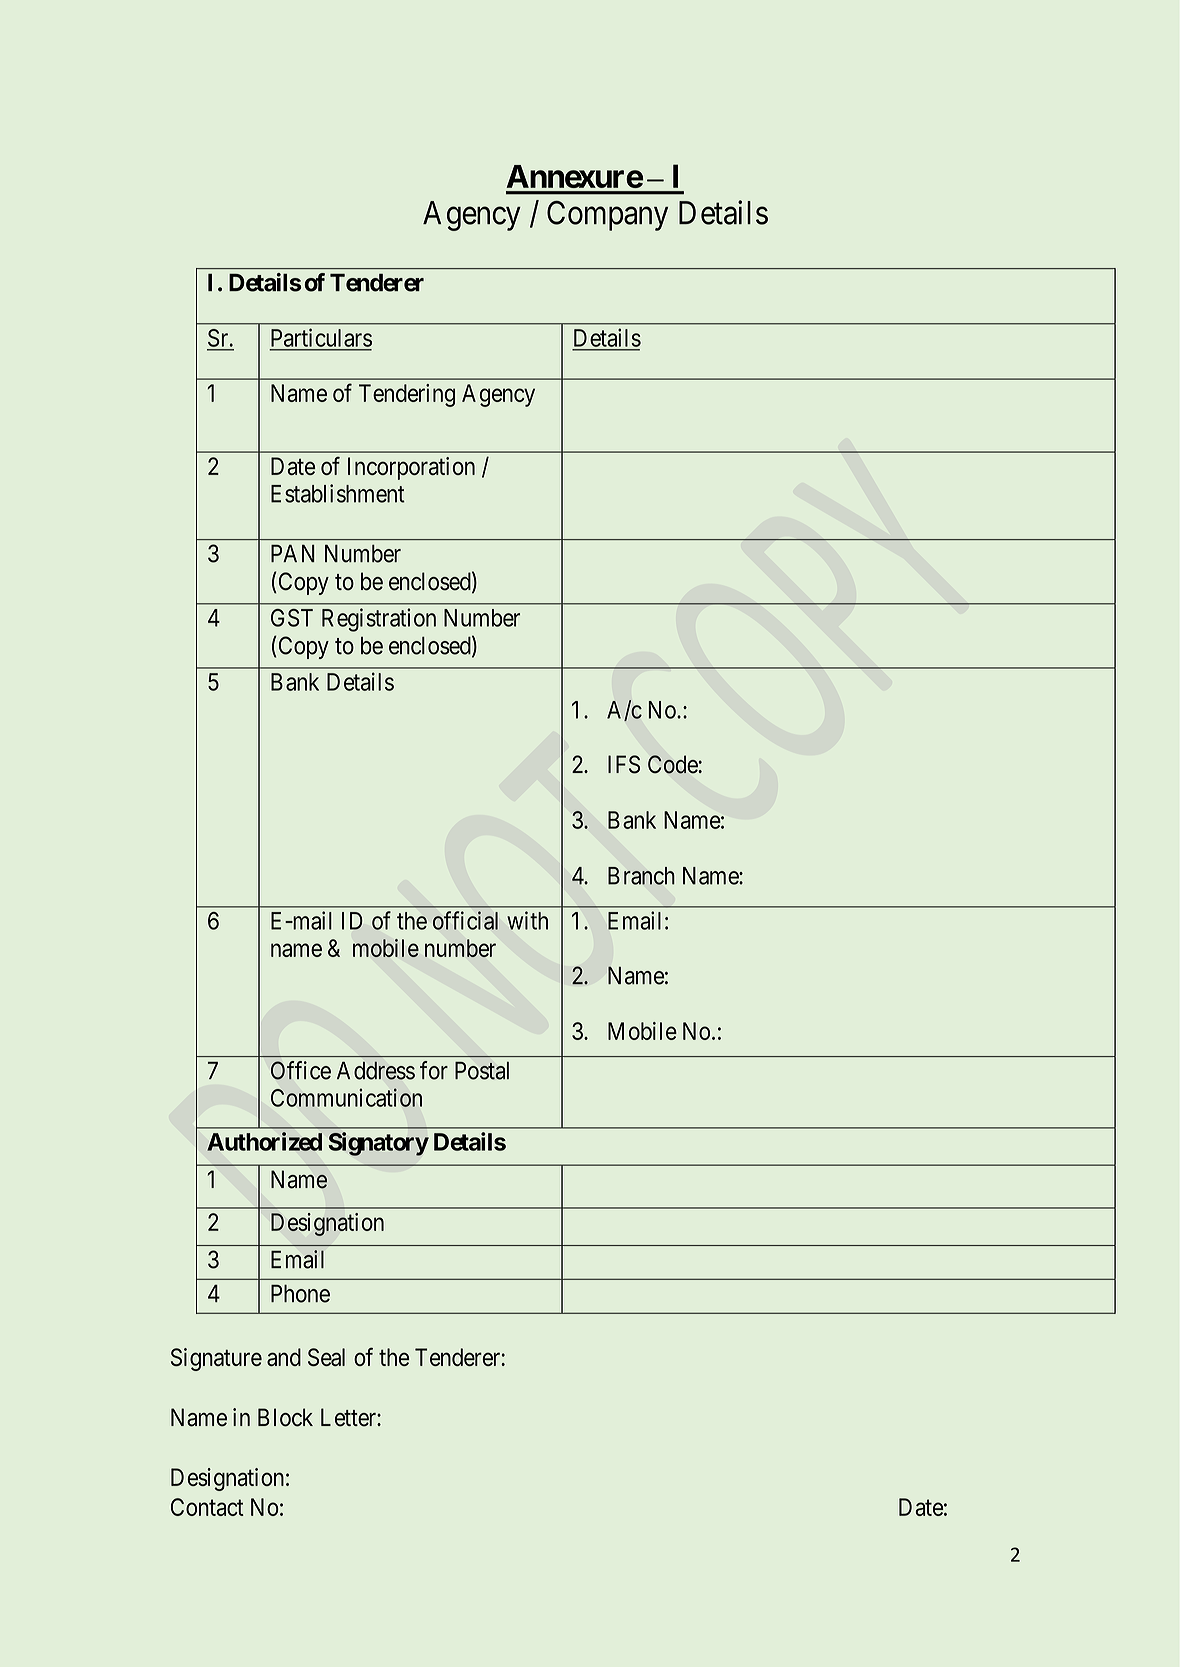  Describe the element at coordinates (465, 920) in the screenshot. I see `official` at that location.
